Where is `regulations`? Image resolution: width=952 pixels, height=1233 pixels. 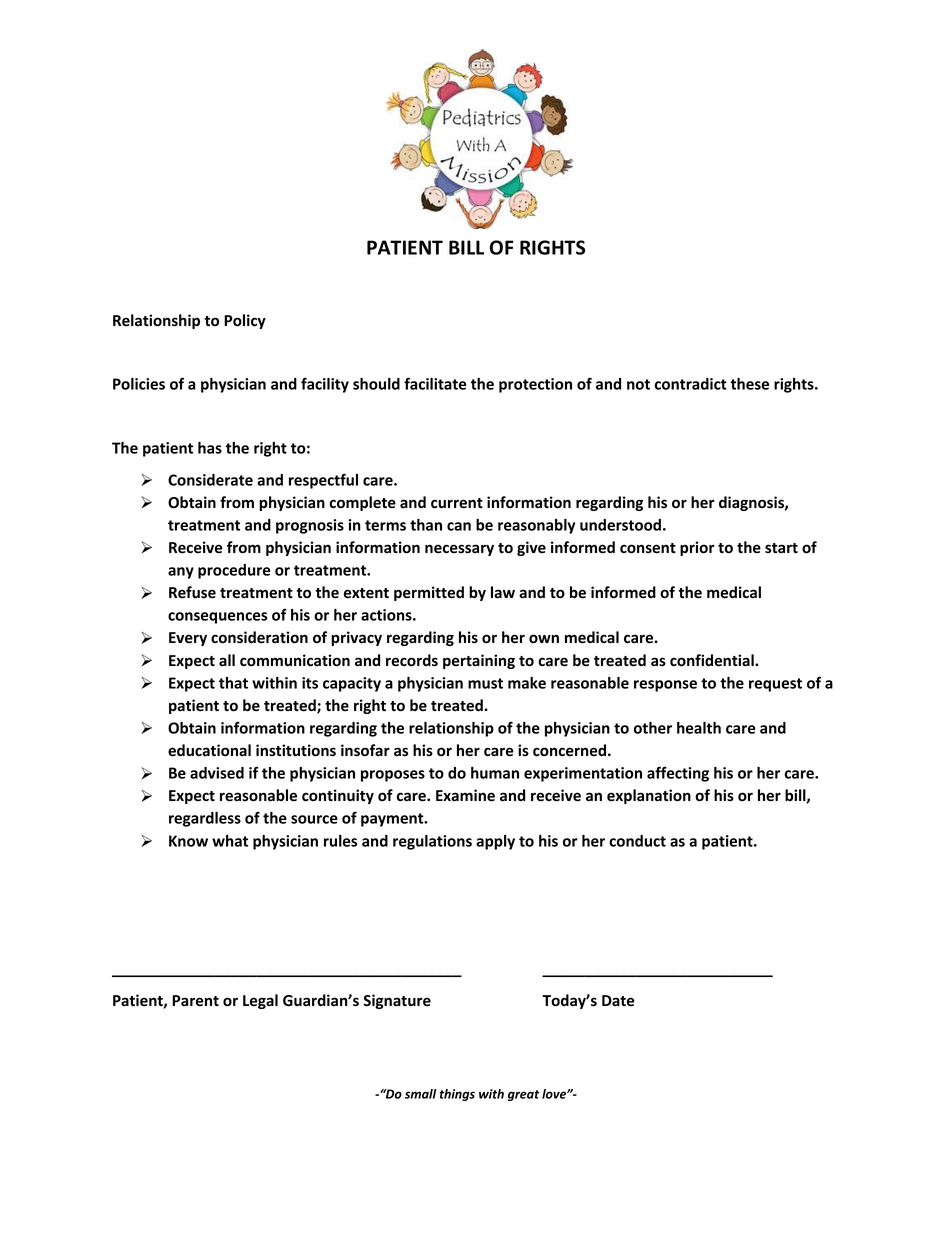 regulations is located at coordinates (432, 842).
